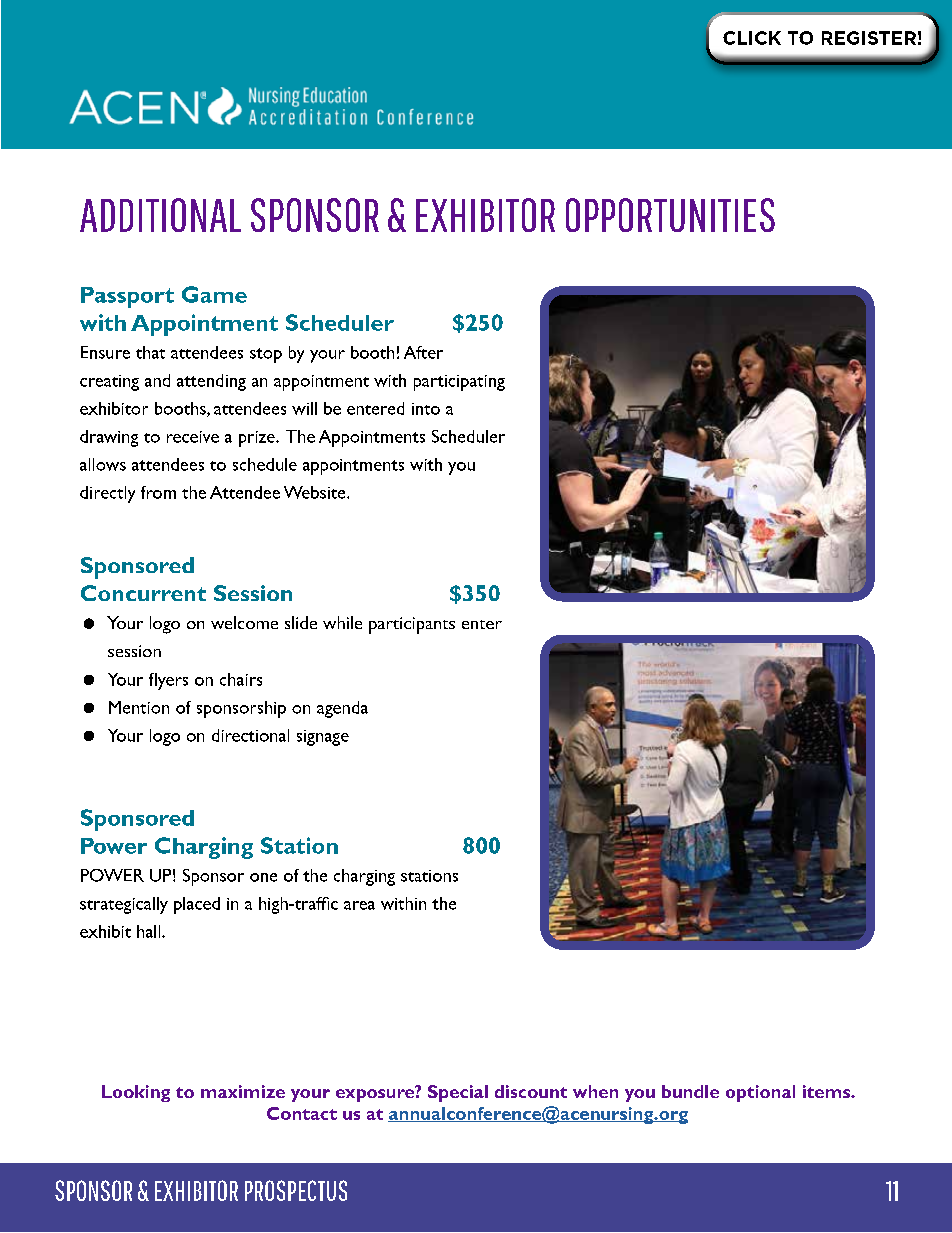 The width and height of the page is (952, 1233). What do you see at coordinates (752, 38) in the page?
I see `CLICK` at bounding box center [752, 38].
